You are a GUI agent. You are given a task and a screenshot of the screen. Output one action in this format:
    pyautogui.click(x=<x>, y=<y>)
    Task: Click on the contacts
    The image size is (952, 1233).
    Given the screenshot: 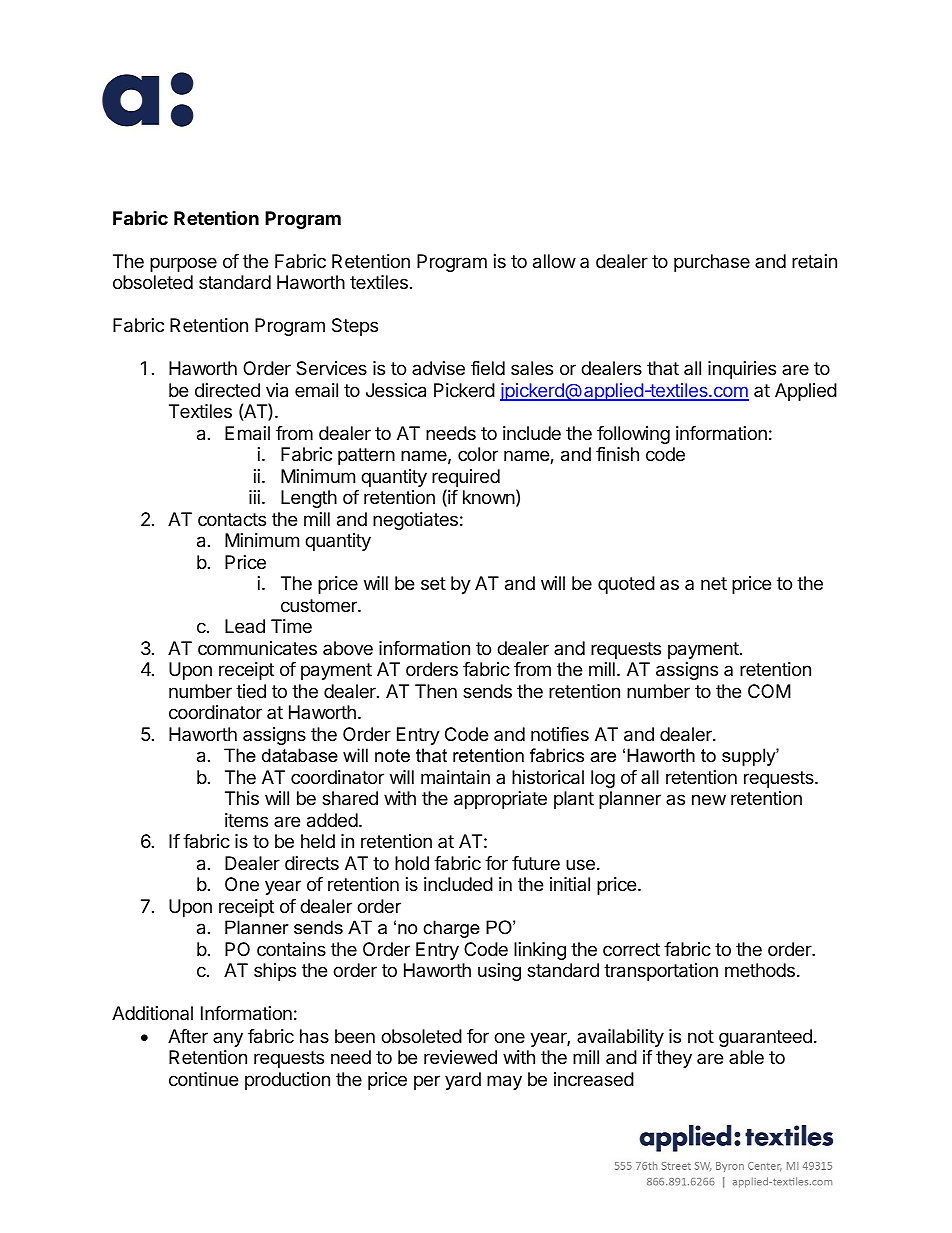 What is the action you would take?
    pyautogui.click(x=232, y=520)
